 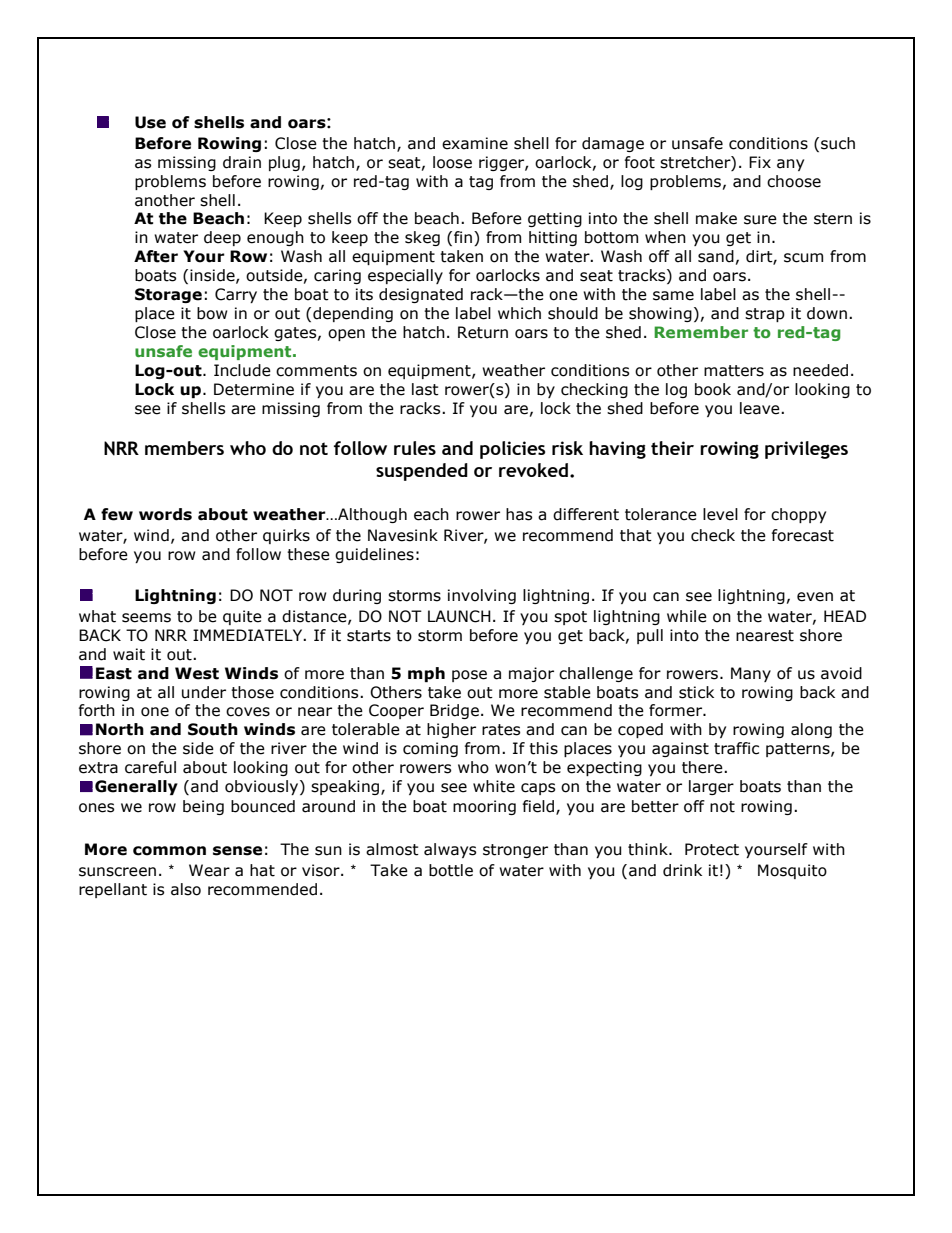 What do you see at coordinates (720, 514) in the page?
I see `level` at bounding box center [720, 514].
